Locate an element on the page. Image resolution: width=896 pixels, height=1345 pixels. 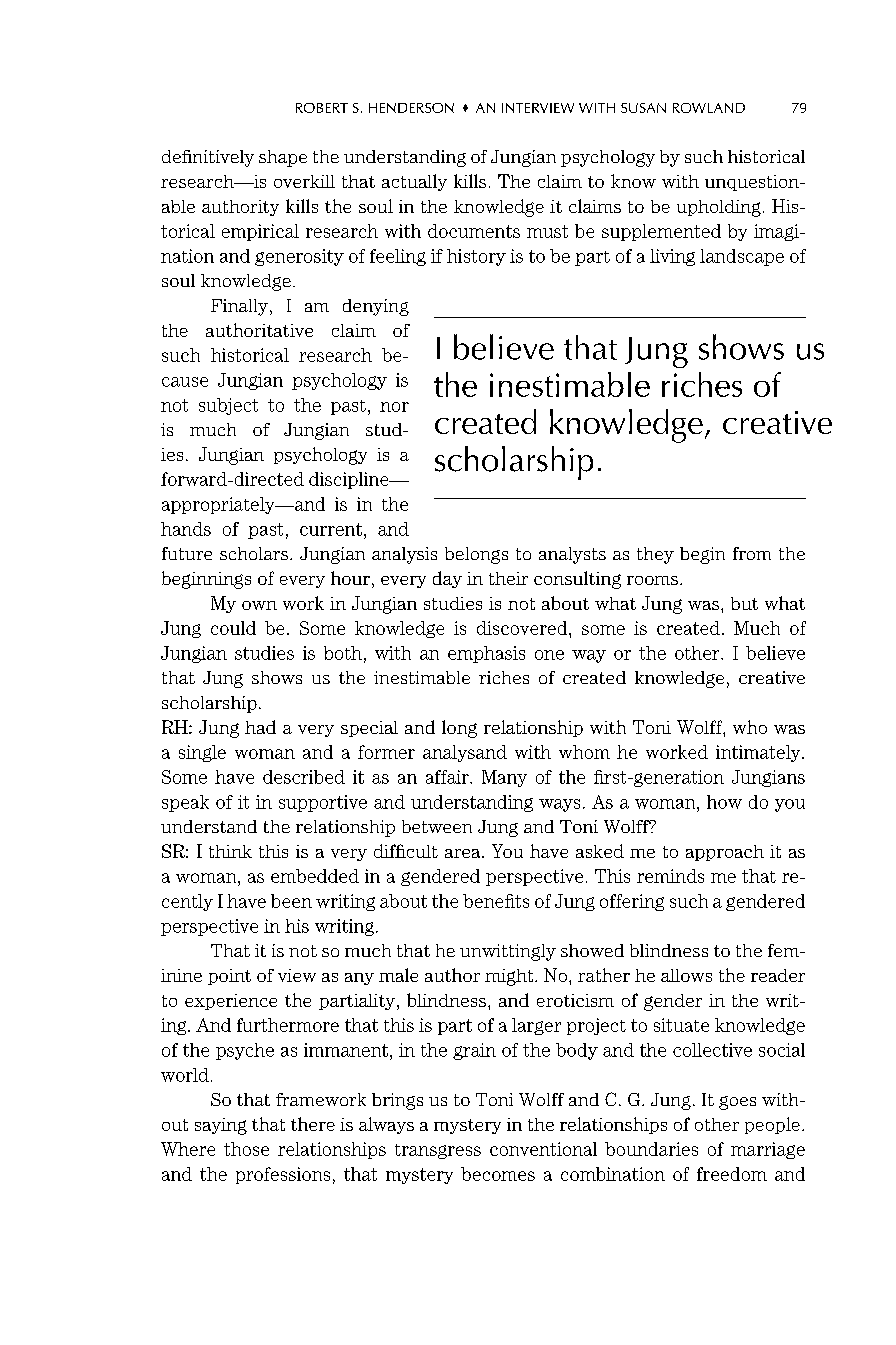
becomes is located at coordinates (498, 1174).
